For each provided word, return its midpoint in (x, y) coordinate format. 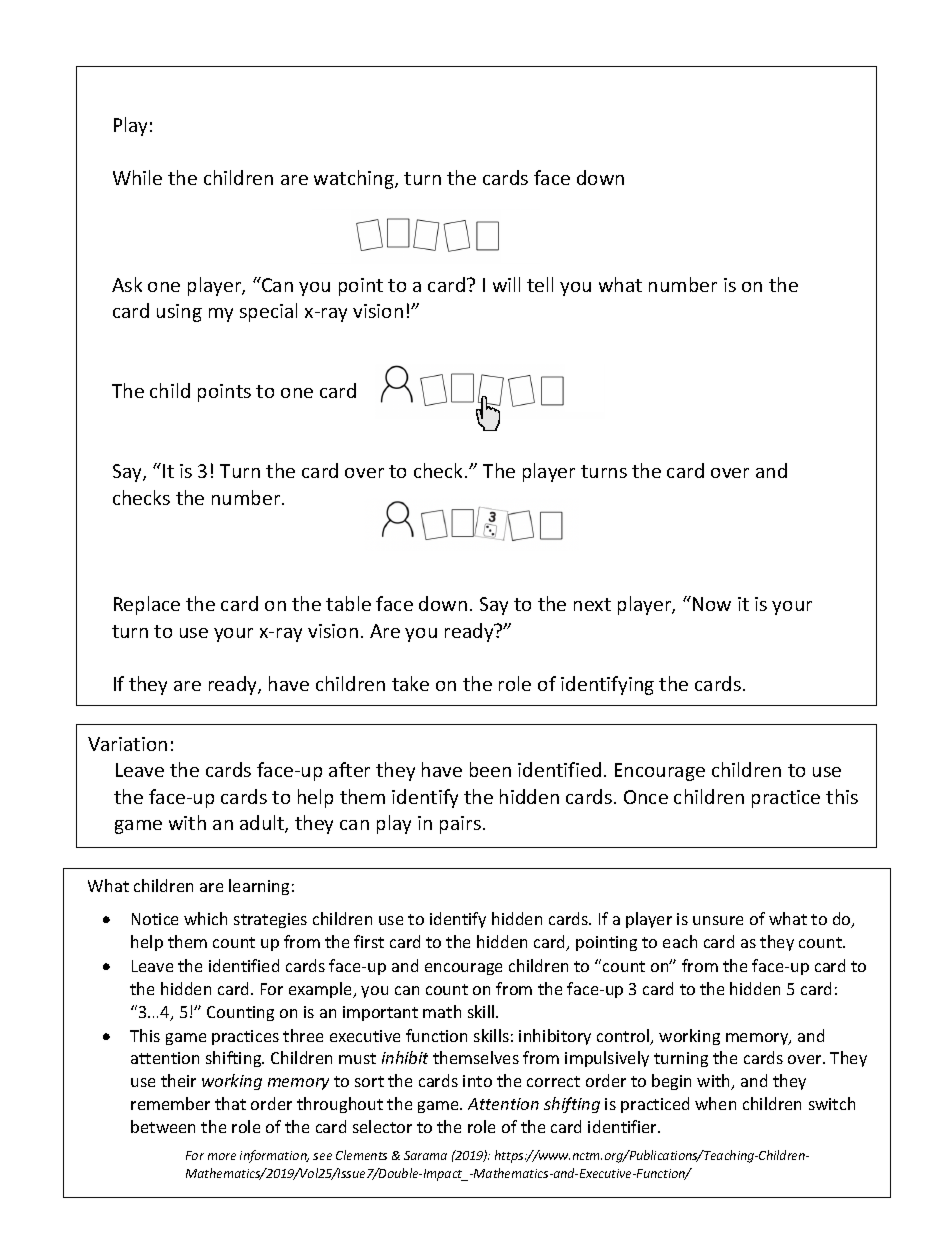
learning (259, 887)
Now (712, 604)
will (506, 284)
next (592, 604)
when (715, 1103)
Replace (147, 605)
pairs (460, 825)
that (230, 1103)
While (137, 177)
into (477, 1081)
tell (540, 284)
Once (646, 797)
